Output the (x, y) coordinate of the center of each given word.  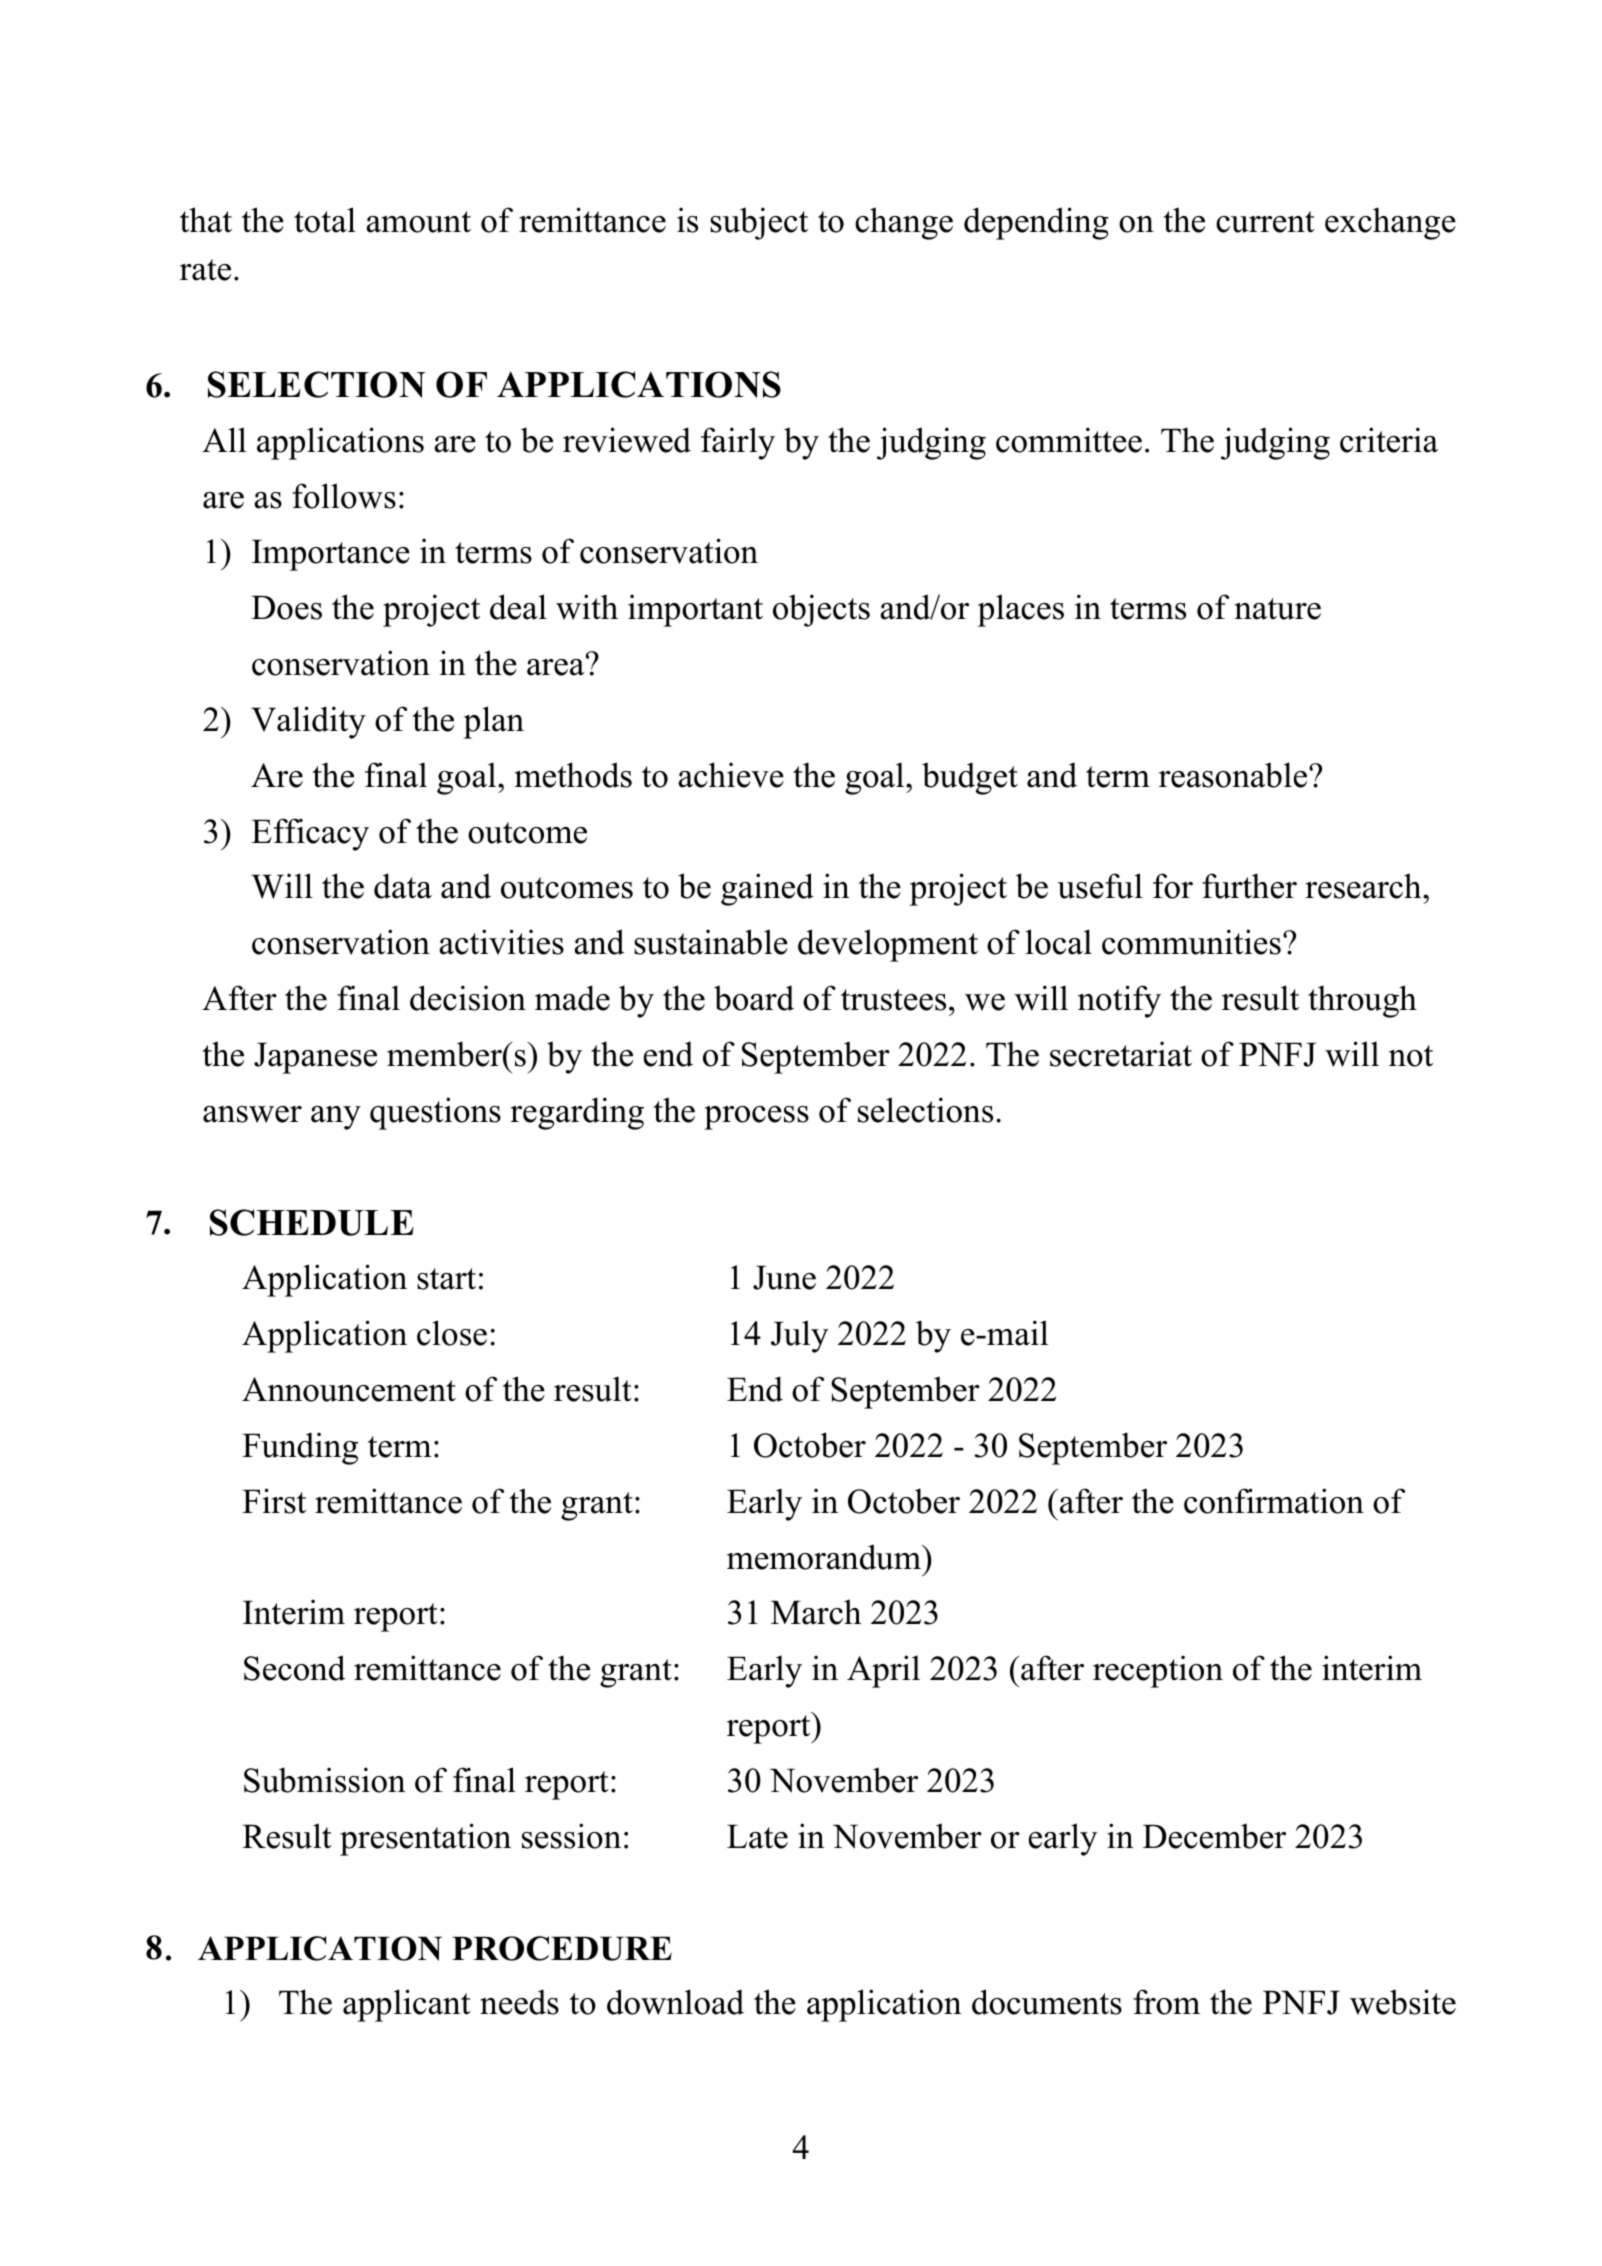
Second (294, 1668)
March (816, 1612)
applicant (407, 2005)
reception (1158, 1671)
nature (1278, 609)
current (1265, 222)
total (325, 220)
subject (759, 223)
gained (767, 889)
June (784, 1277)
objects (821, 610)
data (403, 886)
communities (1191, 942)
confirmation (1274, 1501)
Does (286, 607)
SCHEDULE (312, 1222)
